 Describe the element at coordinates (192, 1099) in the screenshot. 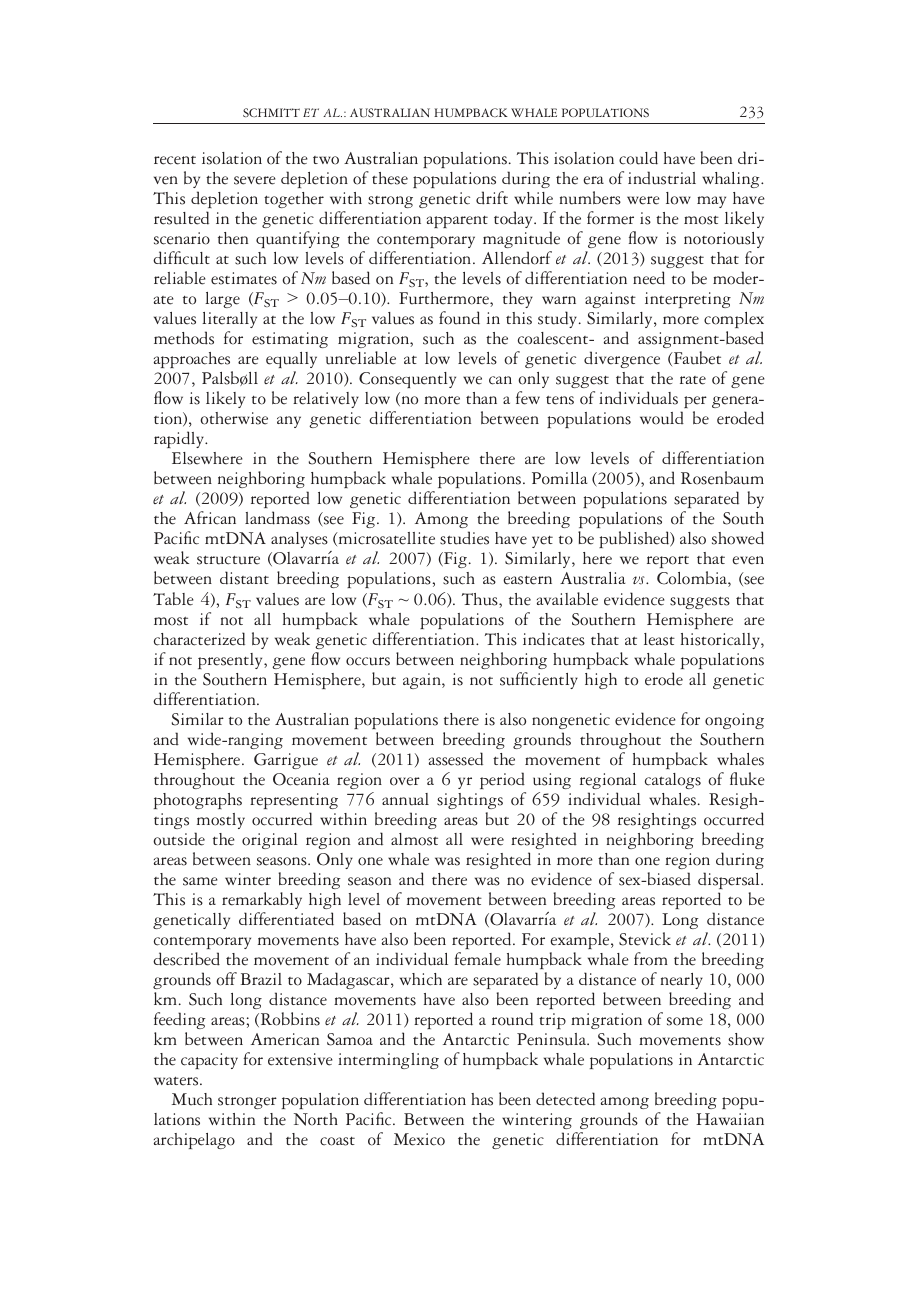

I see `Much` at that location.
